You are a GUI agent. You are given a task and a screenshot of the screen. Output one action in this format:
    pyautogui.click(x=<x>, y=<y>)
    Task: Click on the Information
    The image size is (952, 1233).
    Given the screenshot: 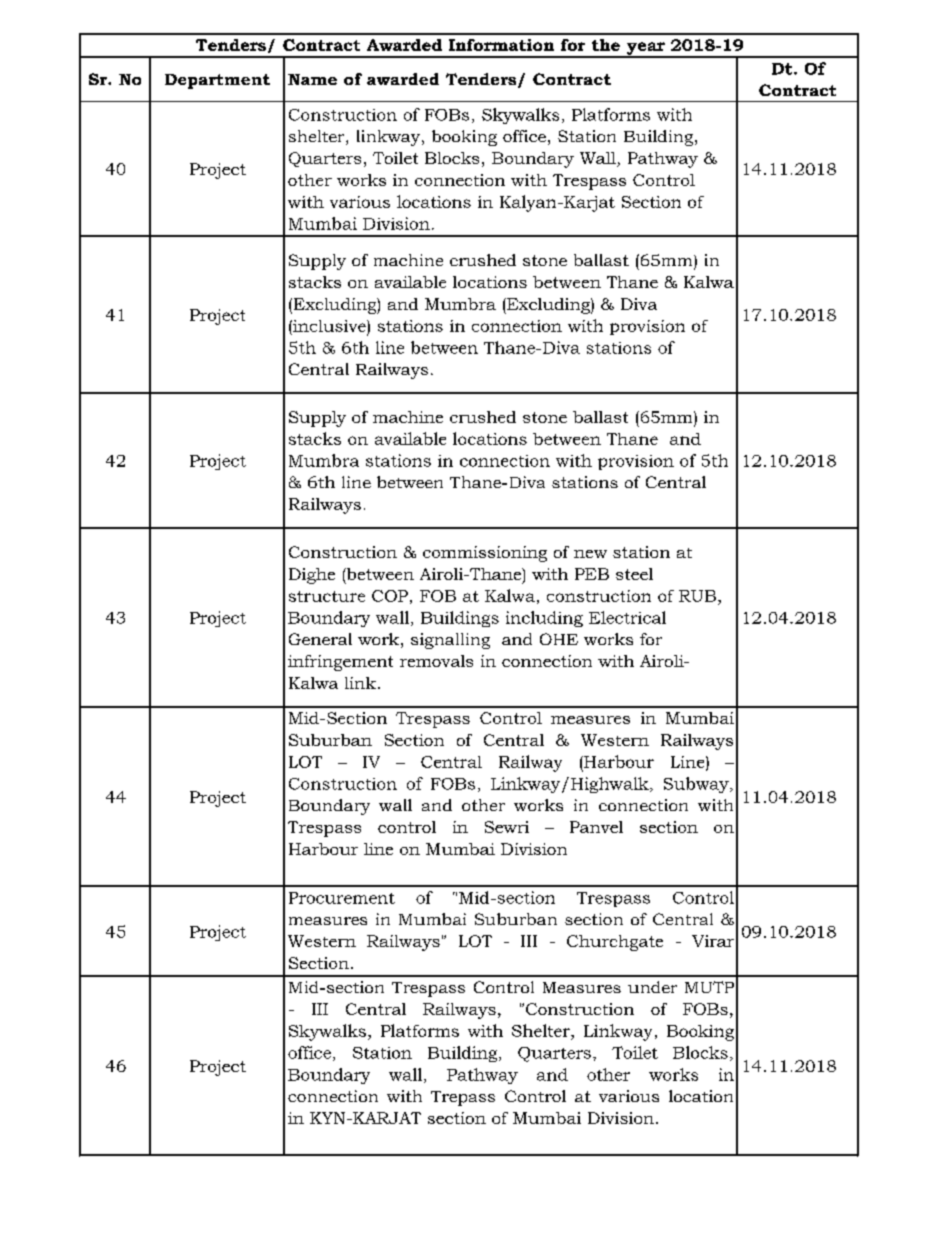 What is the action you would take?
    pyautogui.click(x=501, y=45)
